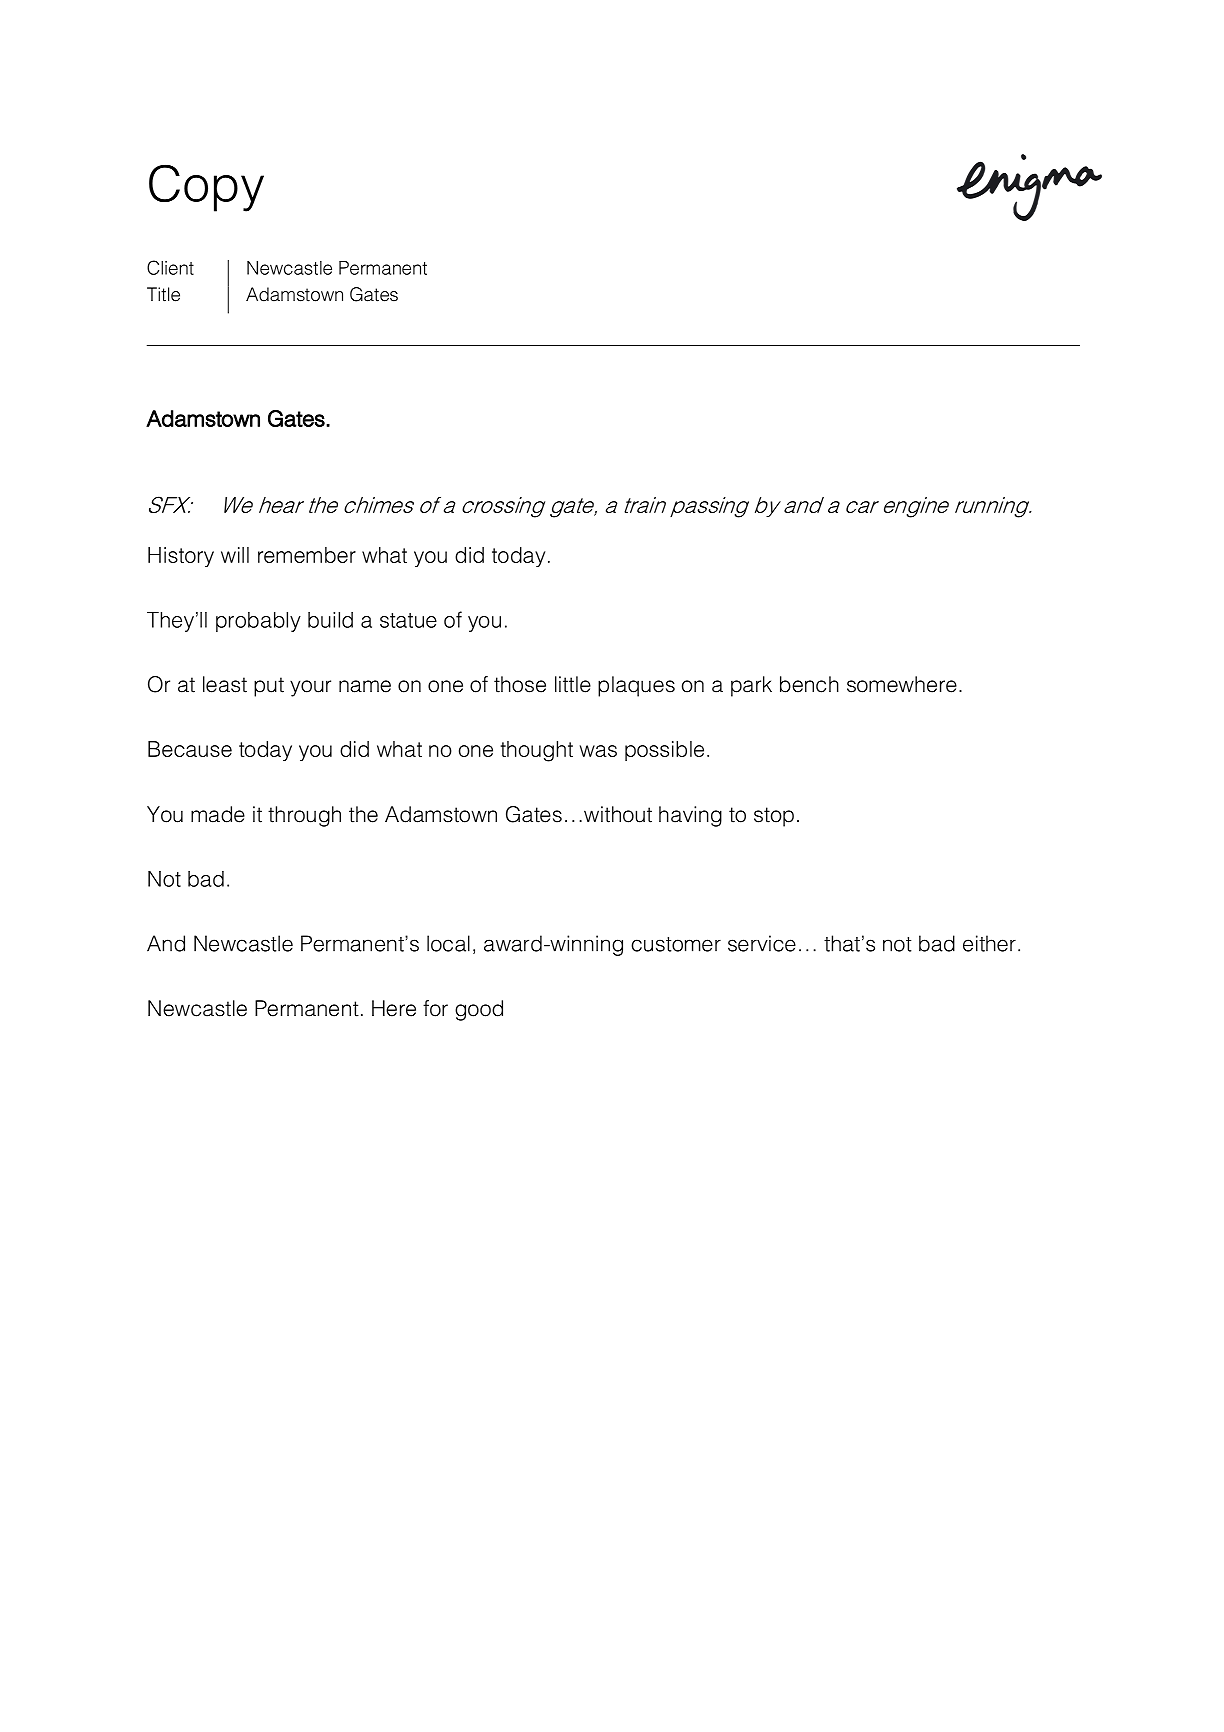 Image resolution: width=1224 pixels, height=1732 pixels. Describe the element at coordinates (269, 687) in the screenshot. I see `put` at that location.
